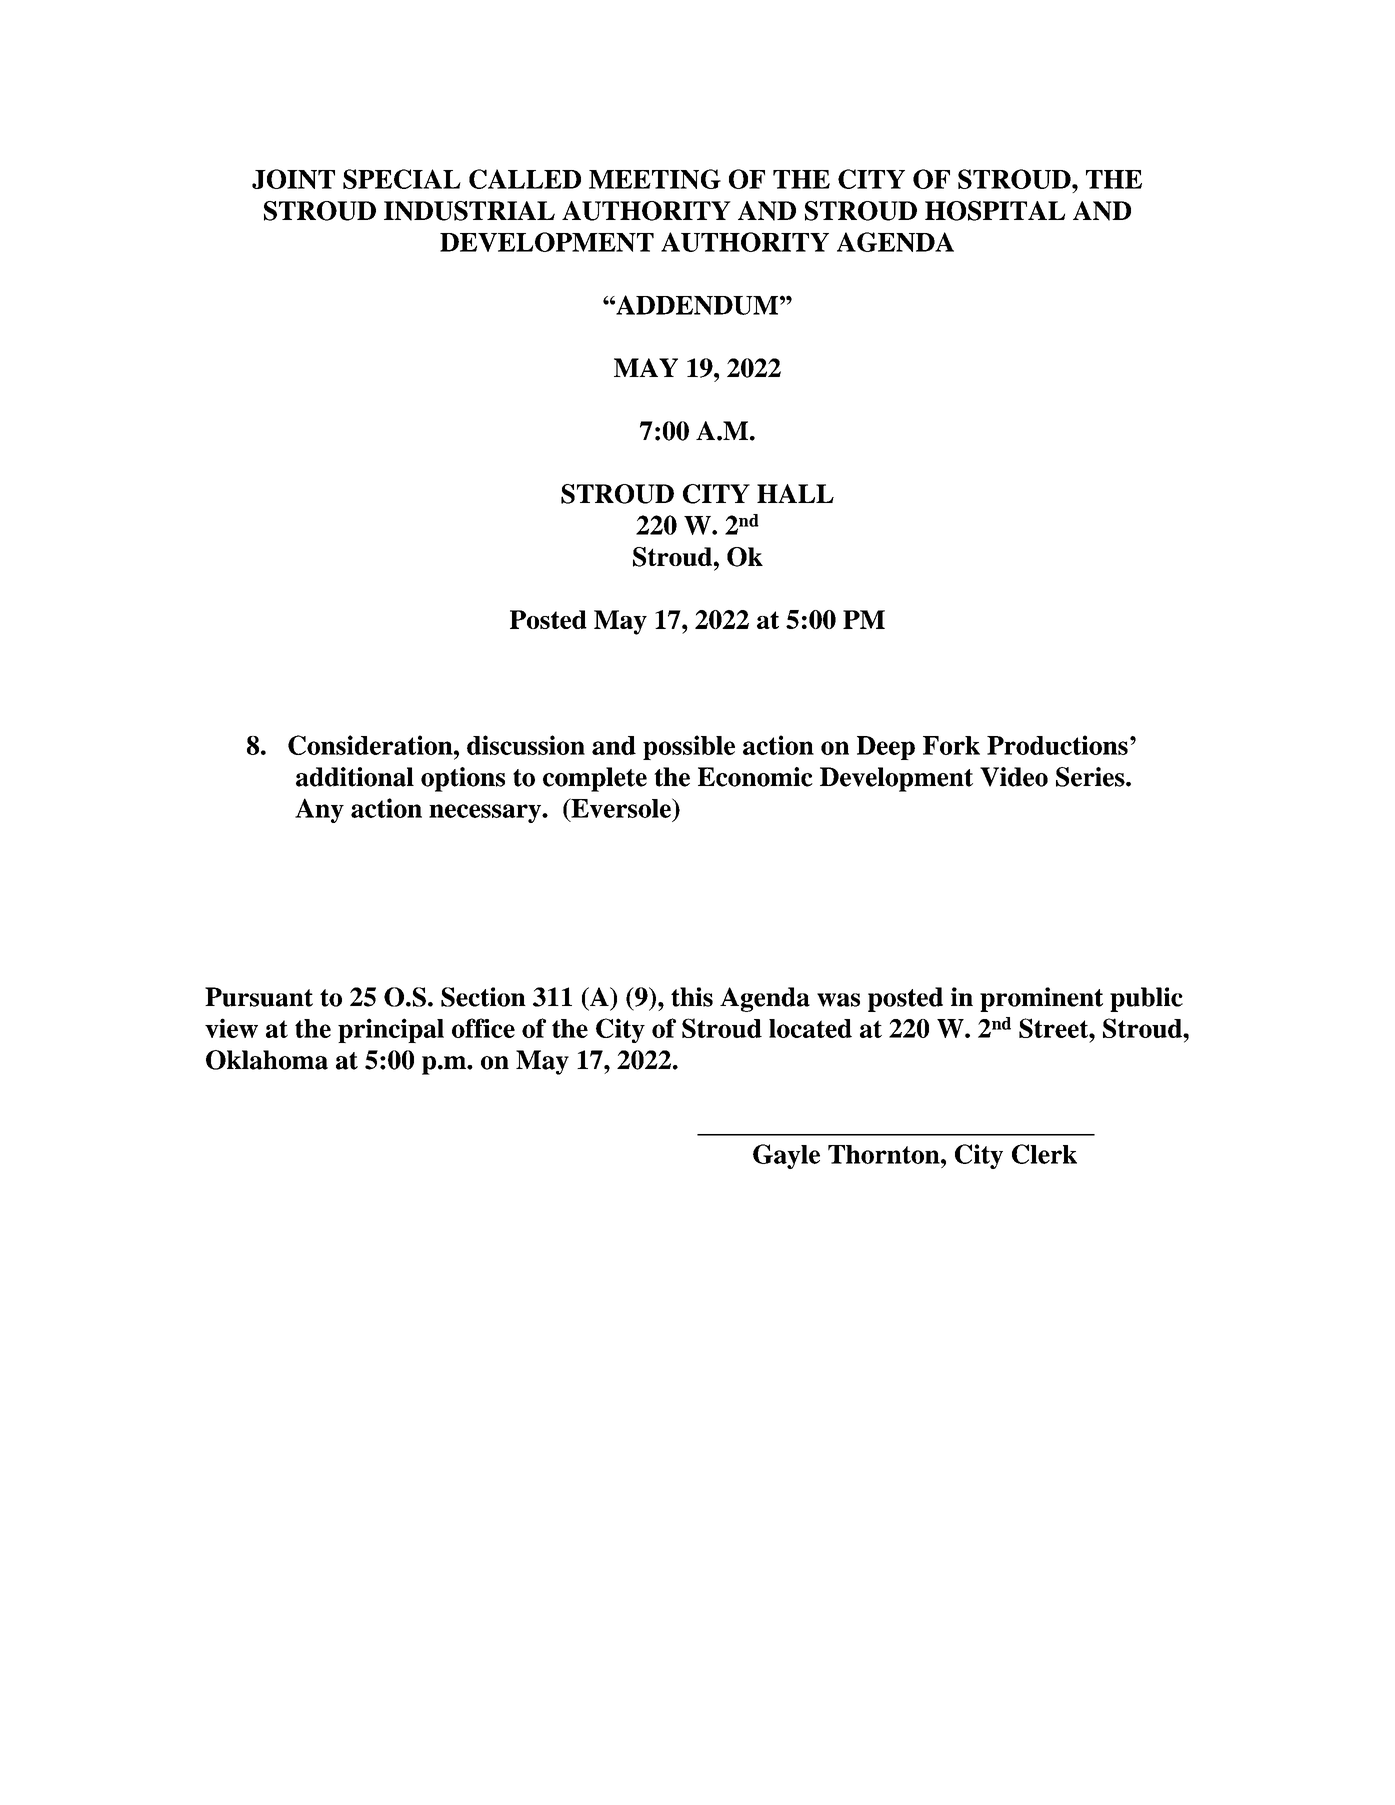  I want to click on Economic, so click(755, 777).
